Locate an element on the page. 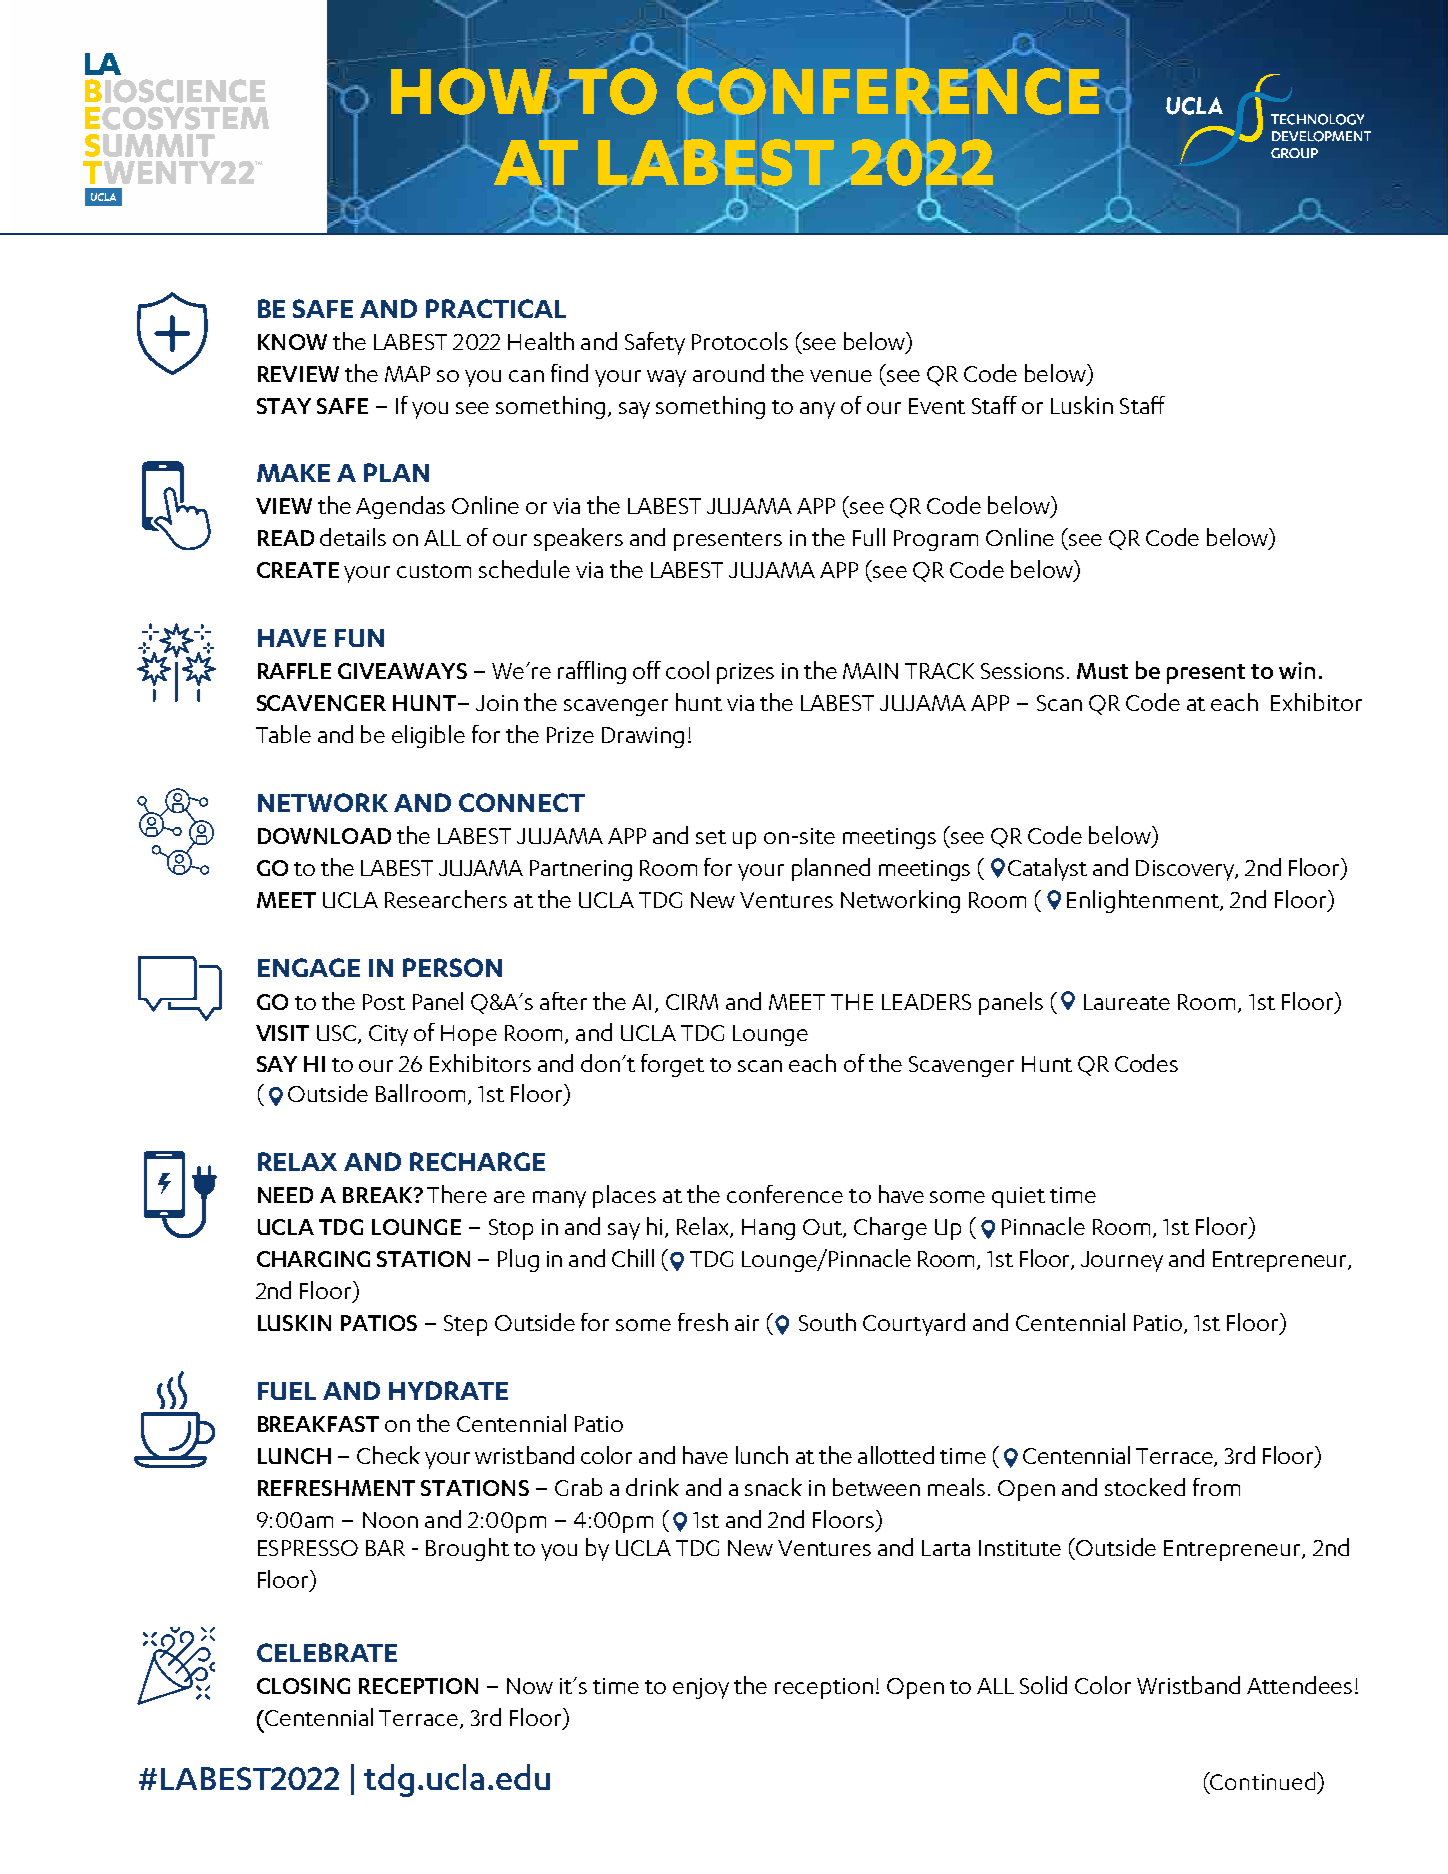  CLOSING is located at coordinates (303, 1686).
